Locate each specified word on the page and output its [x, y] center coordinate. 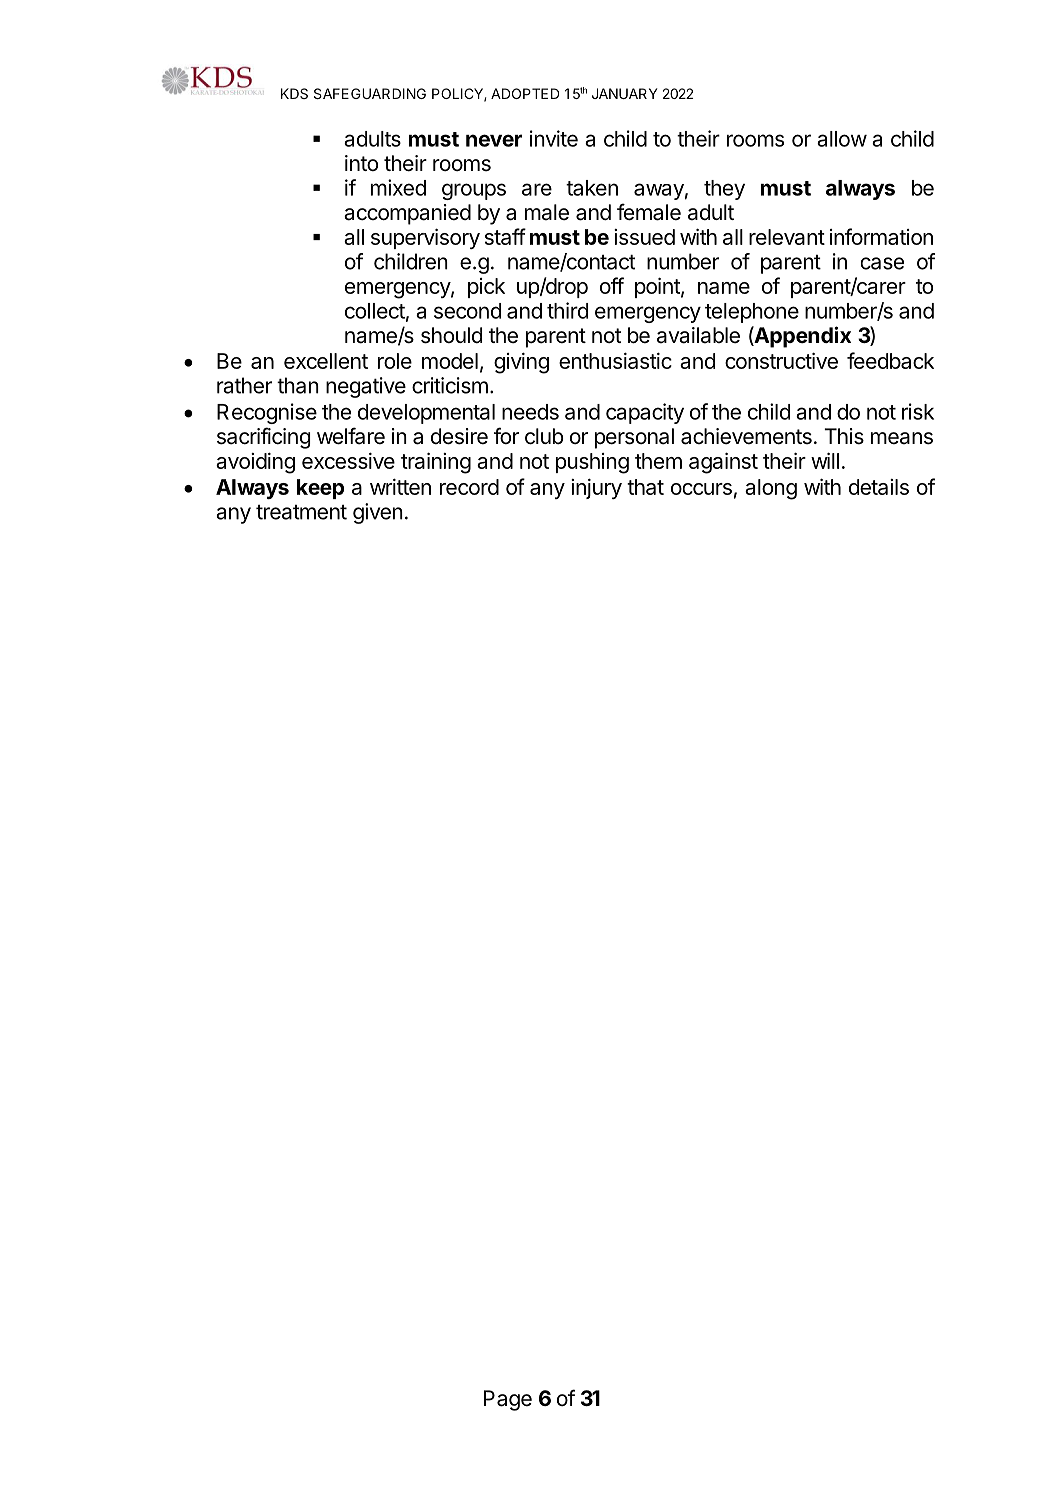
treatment [301, 512]
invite [554, 138]
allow [842, 139]
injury [596, 489]
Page [508, 1400]
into [361, 163]
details [879, 487]
